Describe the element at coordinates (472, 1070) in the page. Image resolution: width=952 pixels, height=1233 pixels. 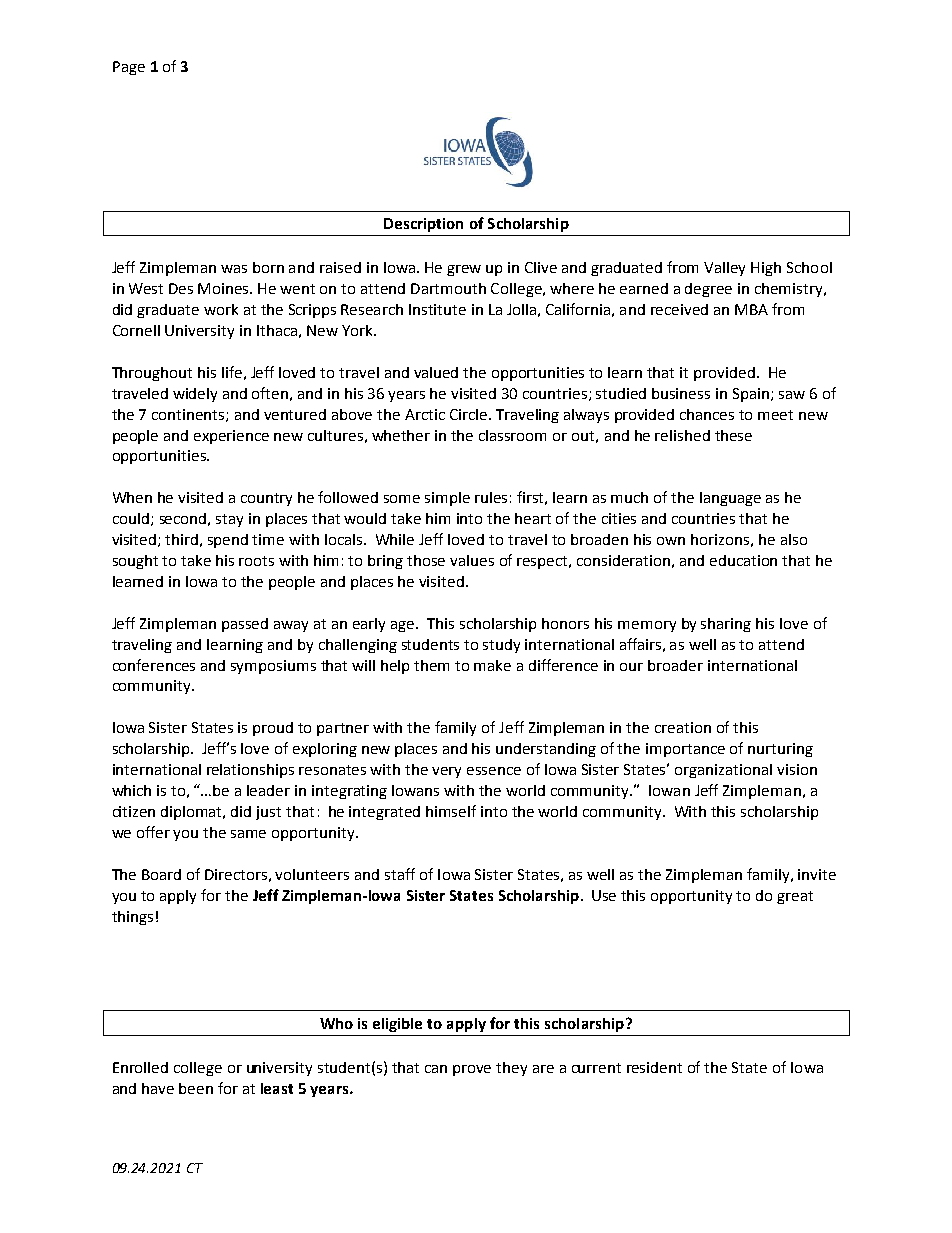
I see `prove` at that location.
